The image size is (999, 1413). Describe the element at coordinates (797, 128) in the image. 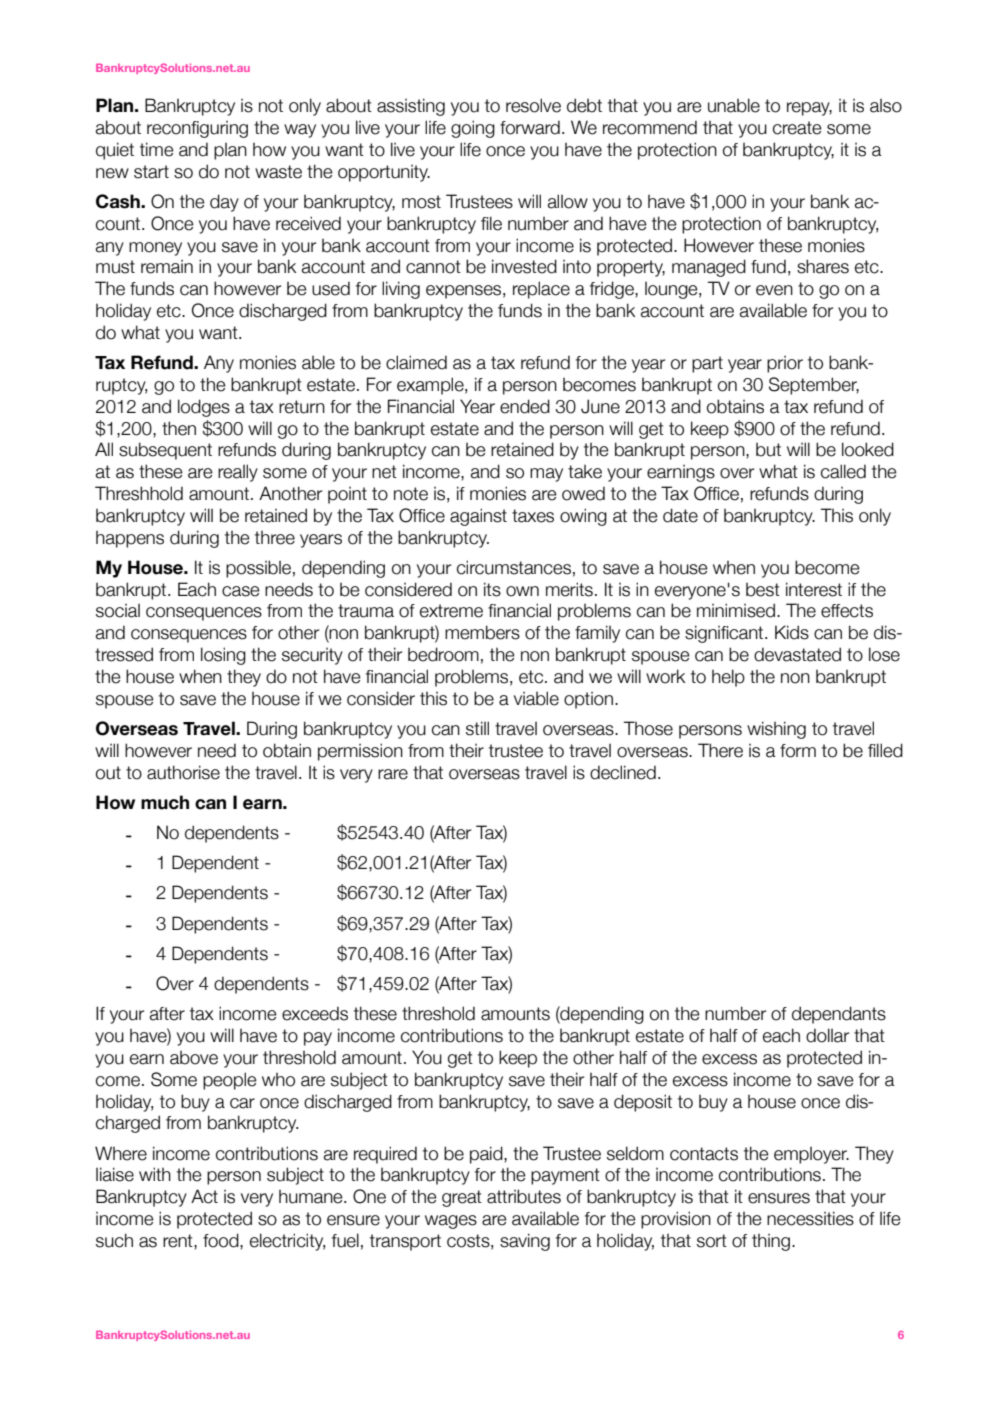

I see `create` at that location.
